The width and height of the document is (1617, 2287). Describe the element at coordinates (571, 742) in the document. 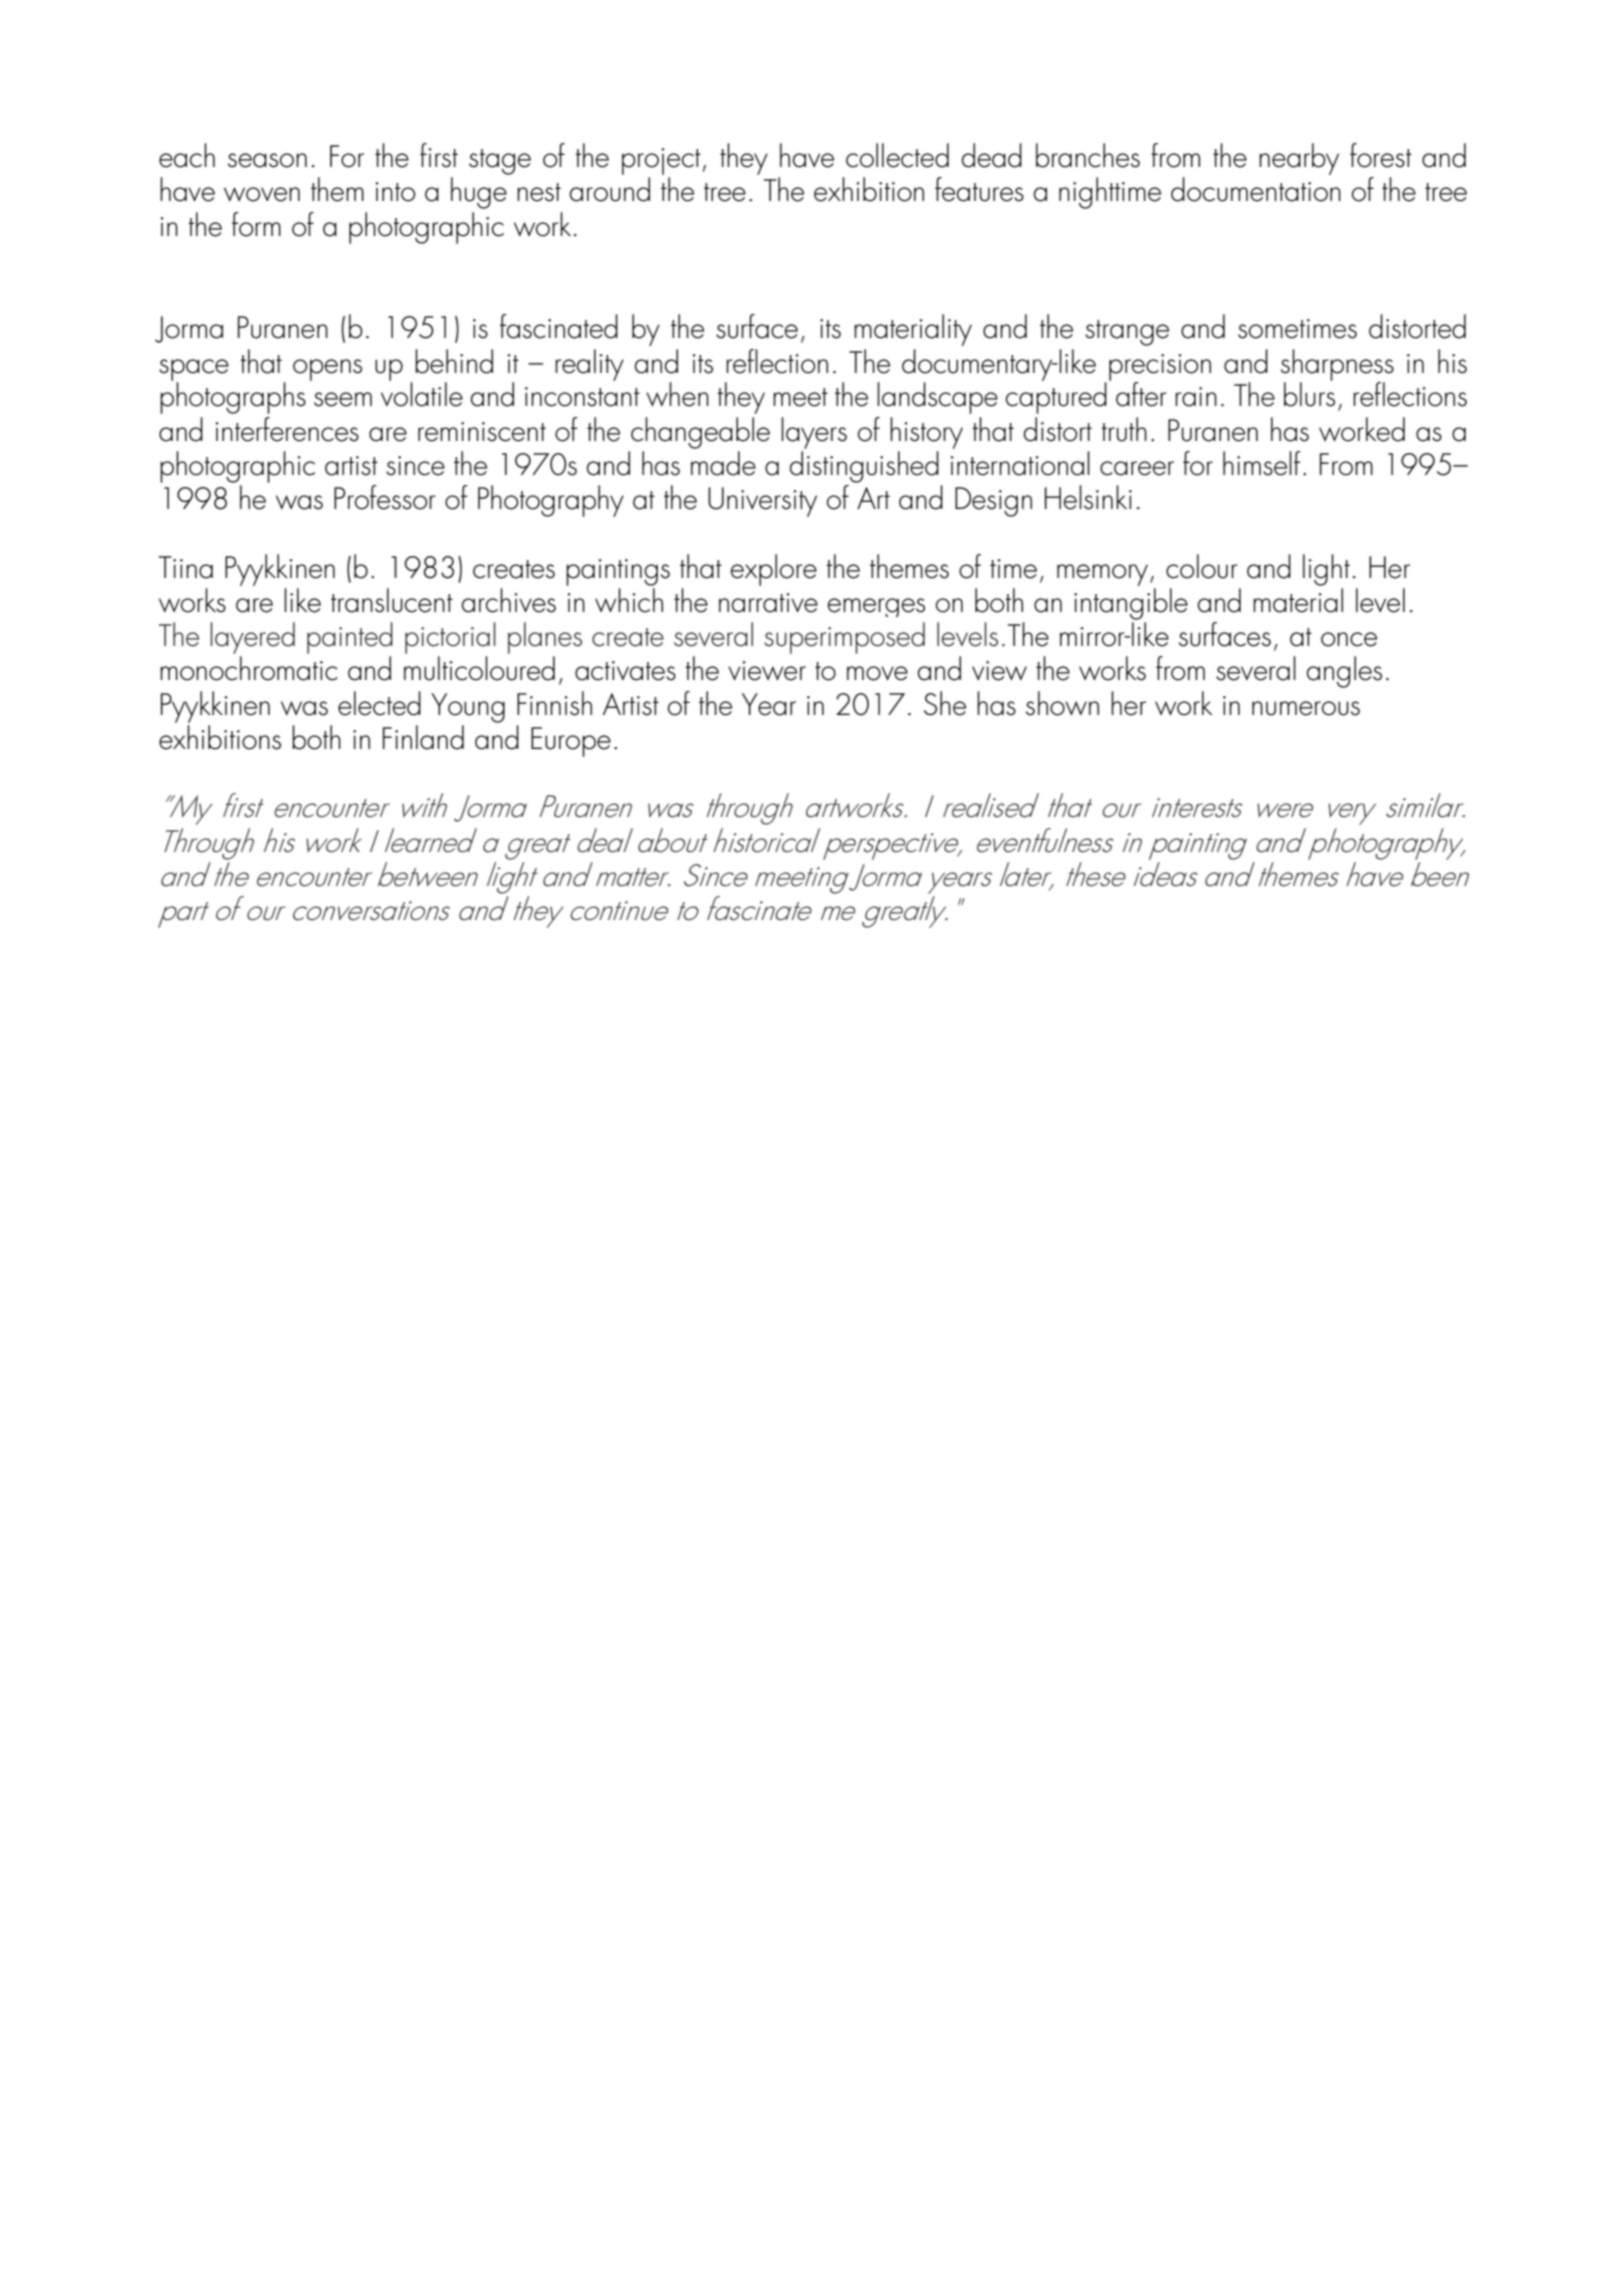

I see `Europe` at that location.
